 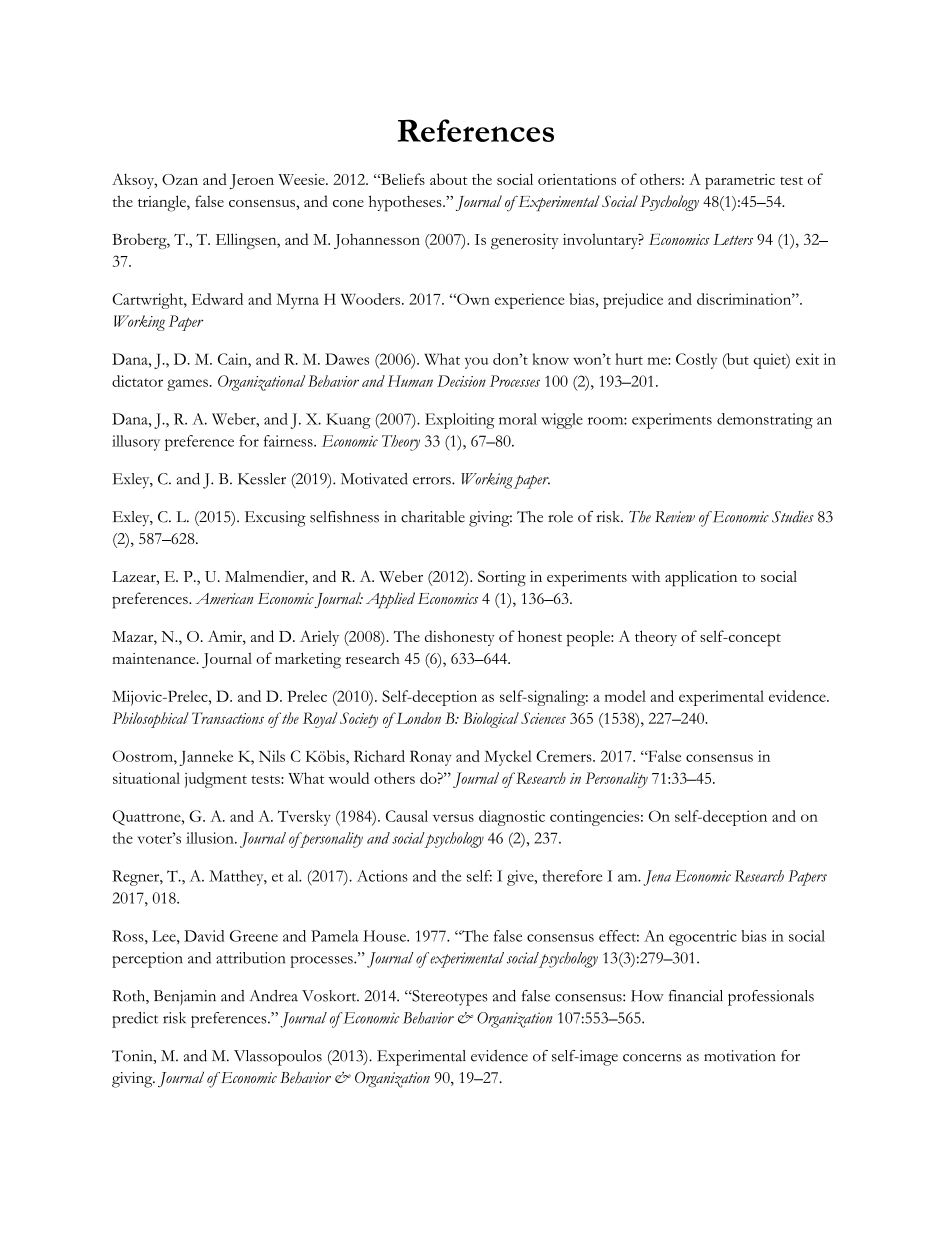 What do you see at coordinates (185, 998) in the page?
I see `Benjamin` at bounding box center [185, 998].
